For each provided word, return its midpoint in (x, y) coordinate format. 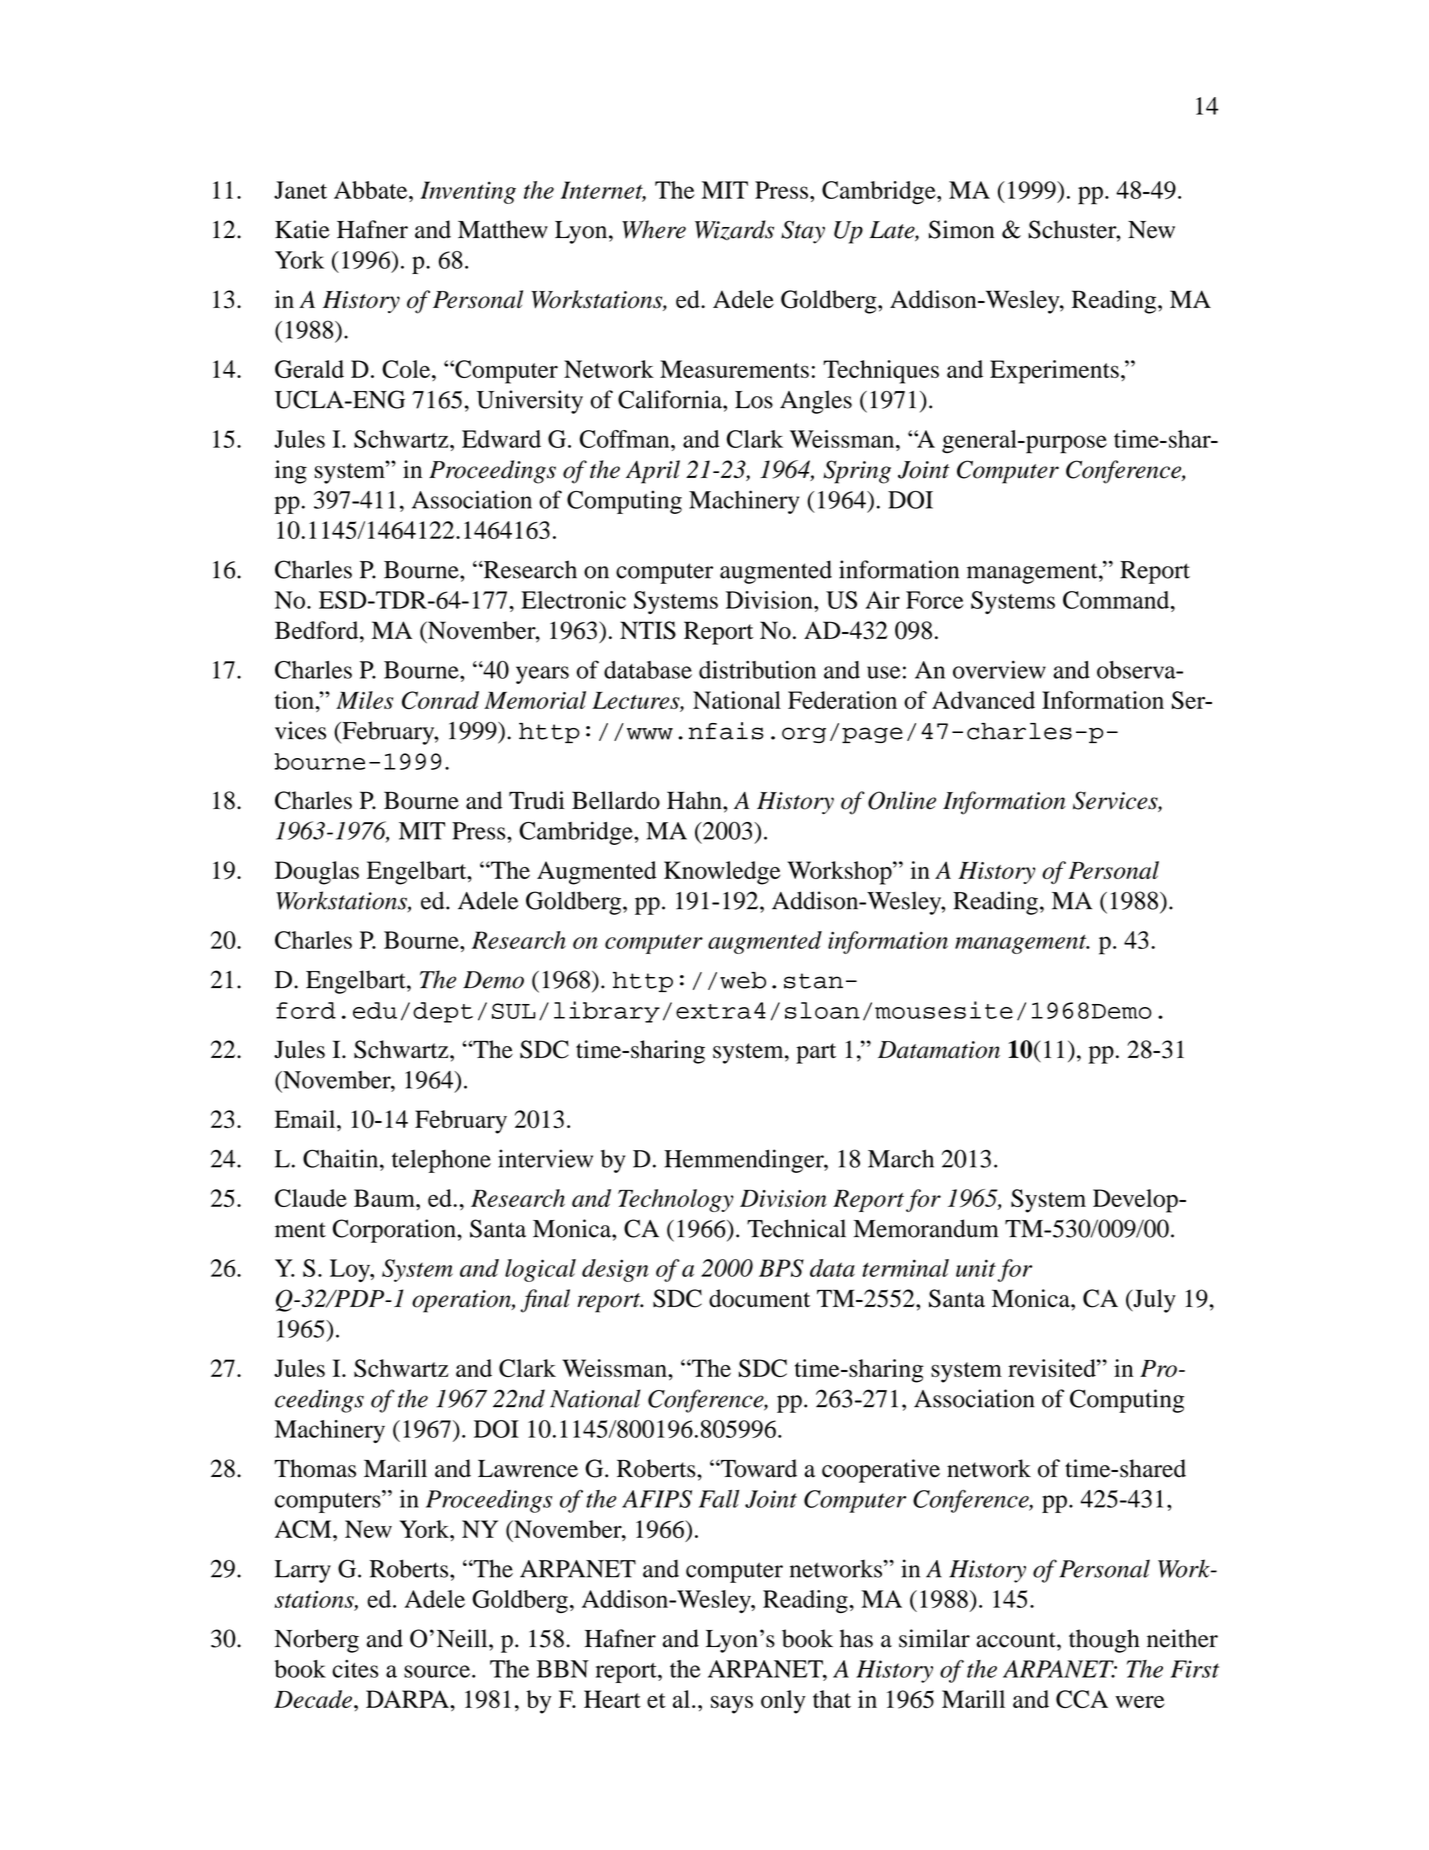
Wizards (734, 230)
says (732, 1705)
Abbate (372, 190)
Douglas (317, 873)
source (437, 1671)
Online (902, 800)
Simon (962, 229)
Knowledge (722, 873)
